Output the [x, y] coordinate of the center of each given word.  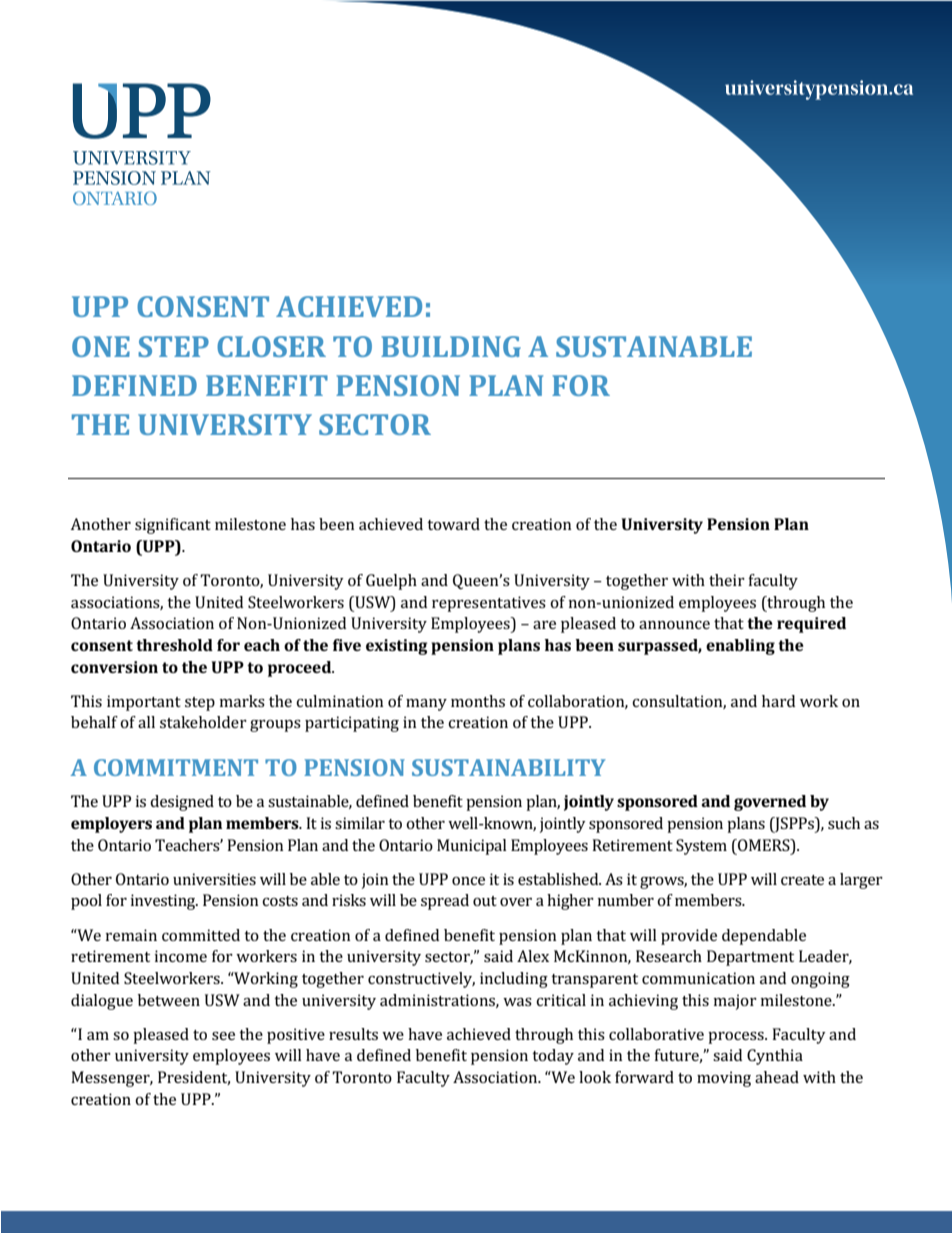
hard [778, 701]
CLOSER [271, 346]
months [478, 701]
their [727, 580]
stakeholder [203, 722]
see [223, 1036]
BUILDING [451, 346]
